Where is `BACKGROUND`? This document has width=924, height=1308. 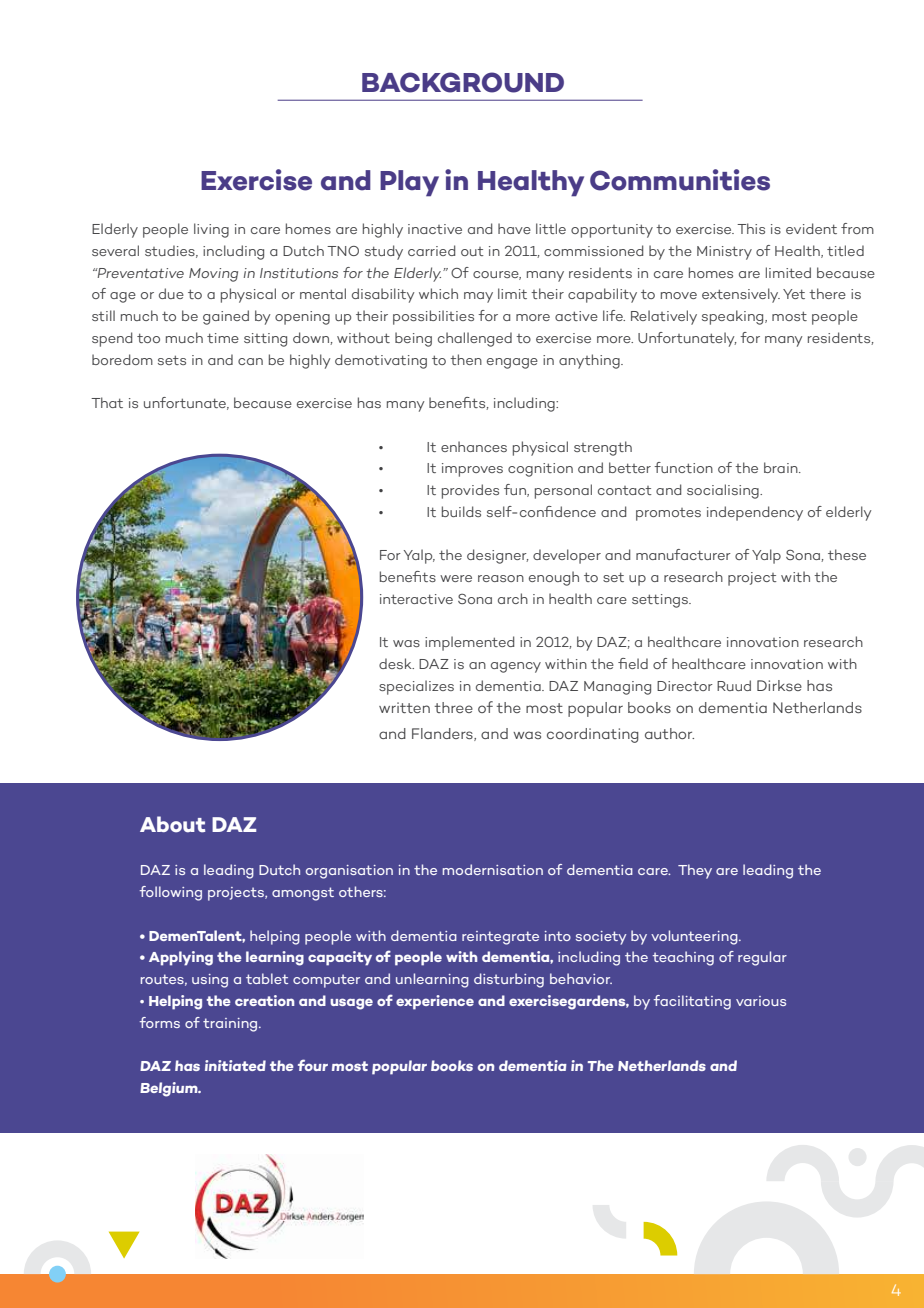
BACKGROUND is located at coordinates (463, 82).
